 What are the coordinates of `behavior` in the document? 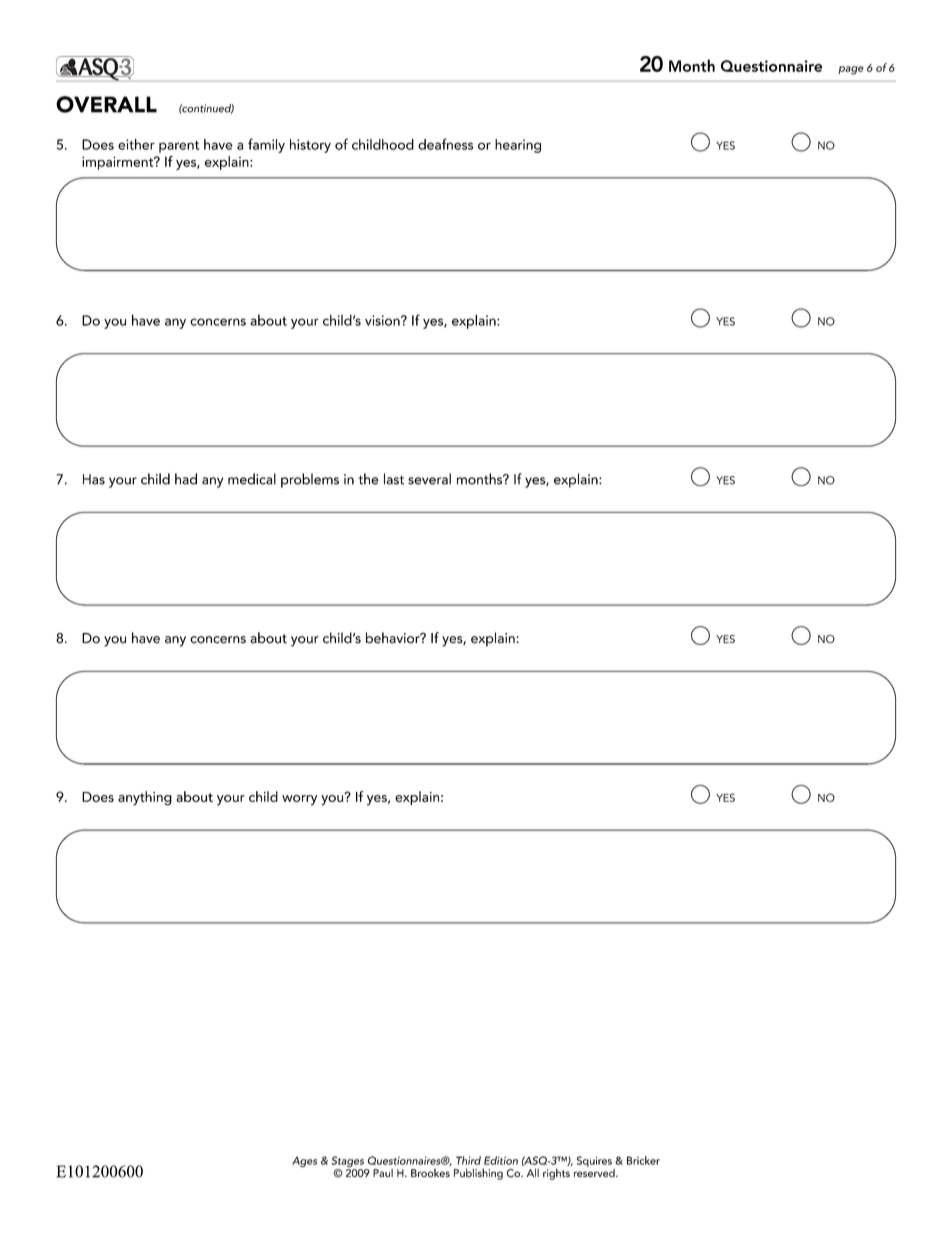 It's located at (394, 638).
